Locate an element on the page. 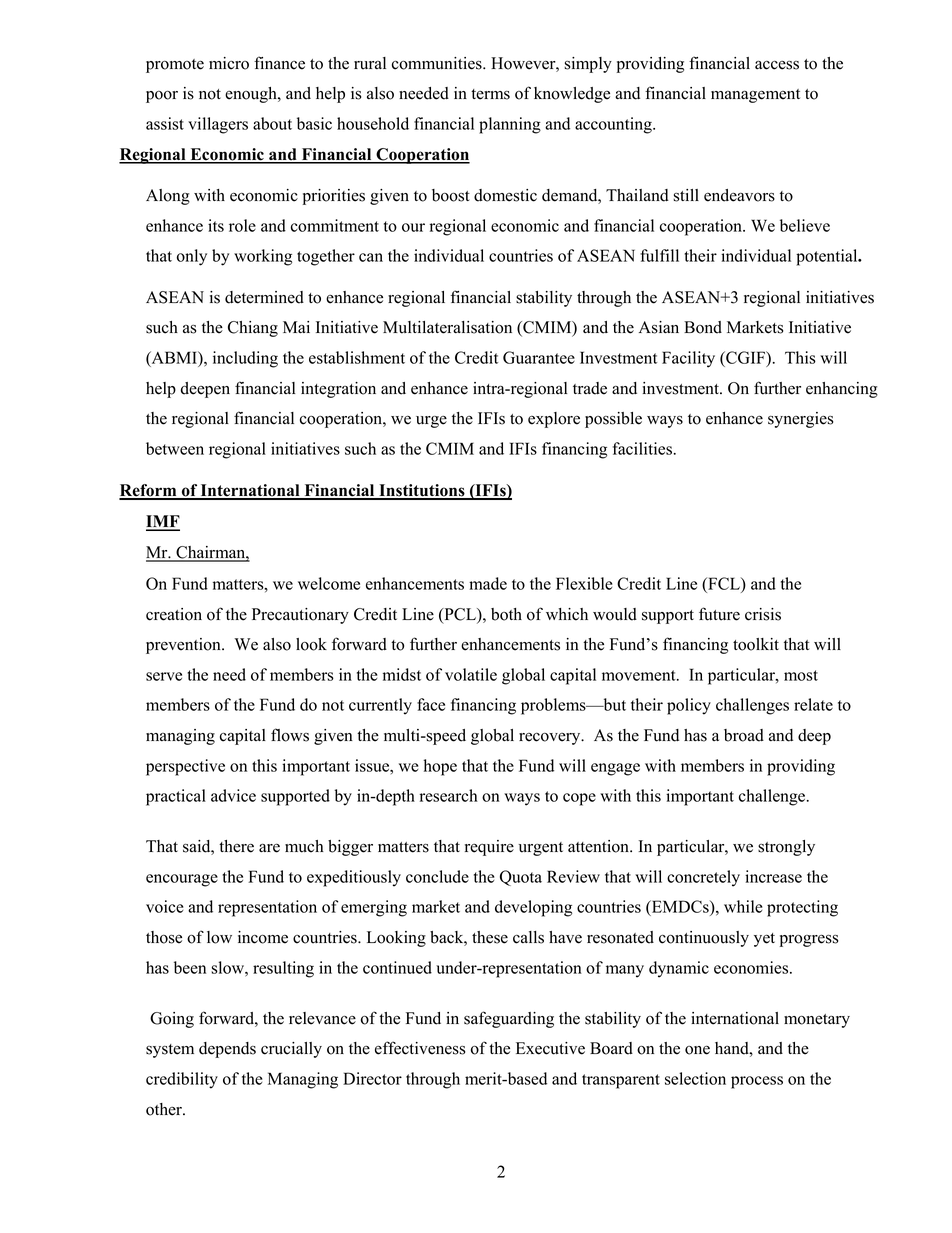 The image size is (952, 1233). explore is located at coordinates (554, 420).
